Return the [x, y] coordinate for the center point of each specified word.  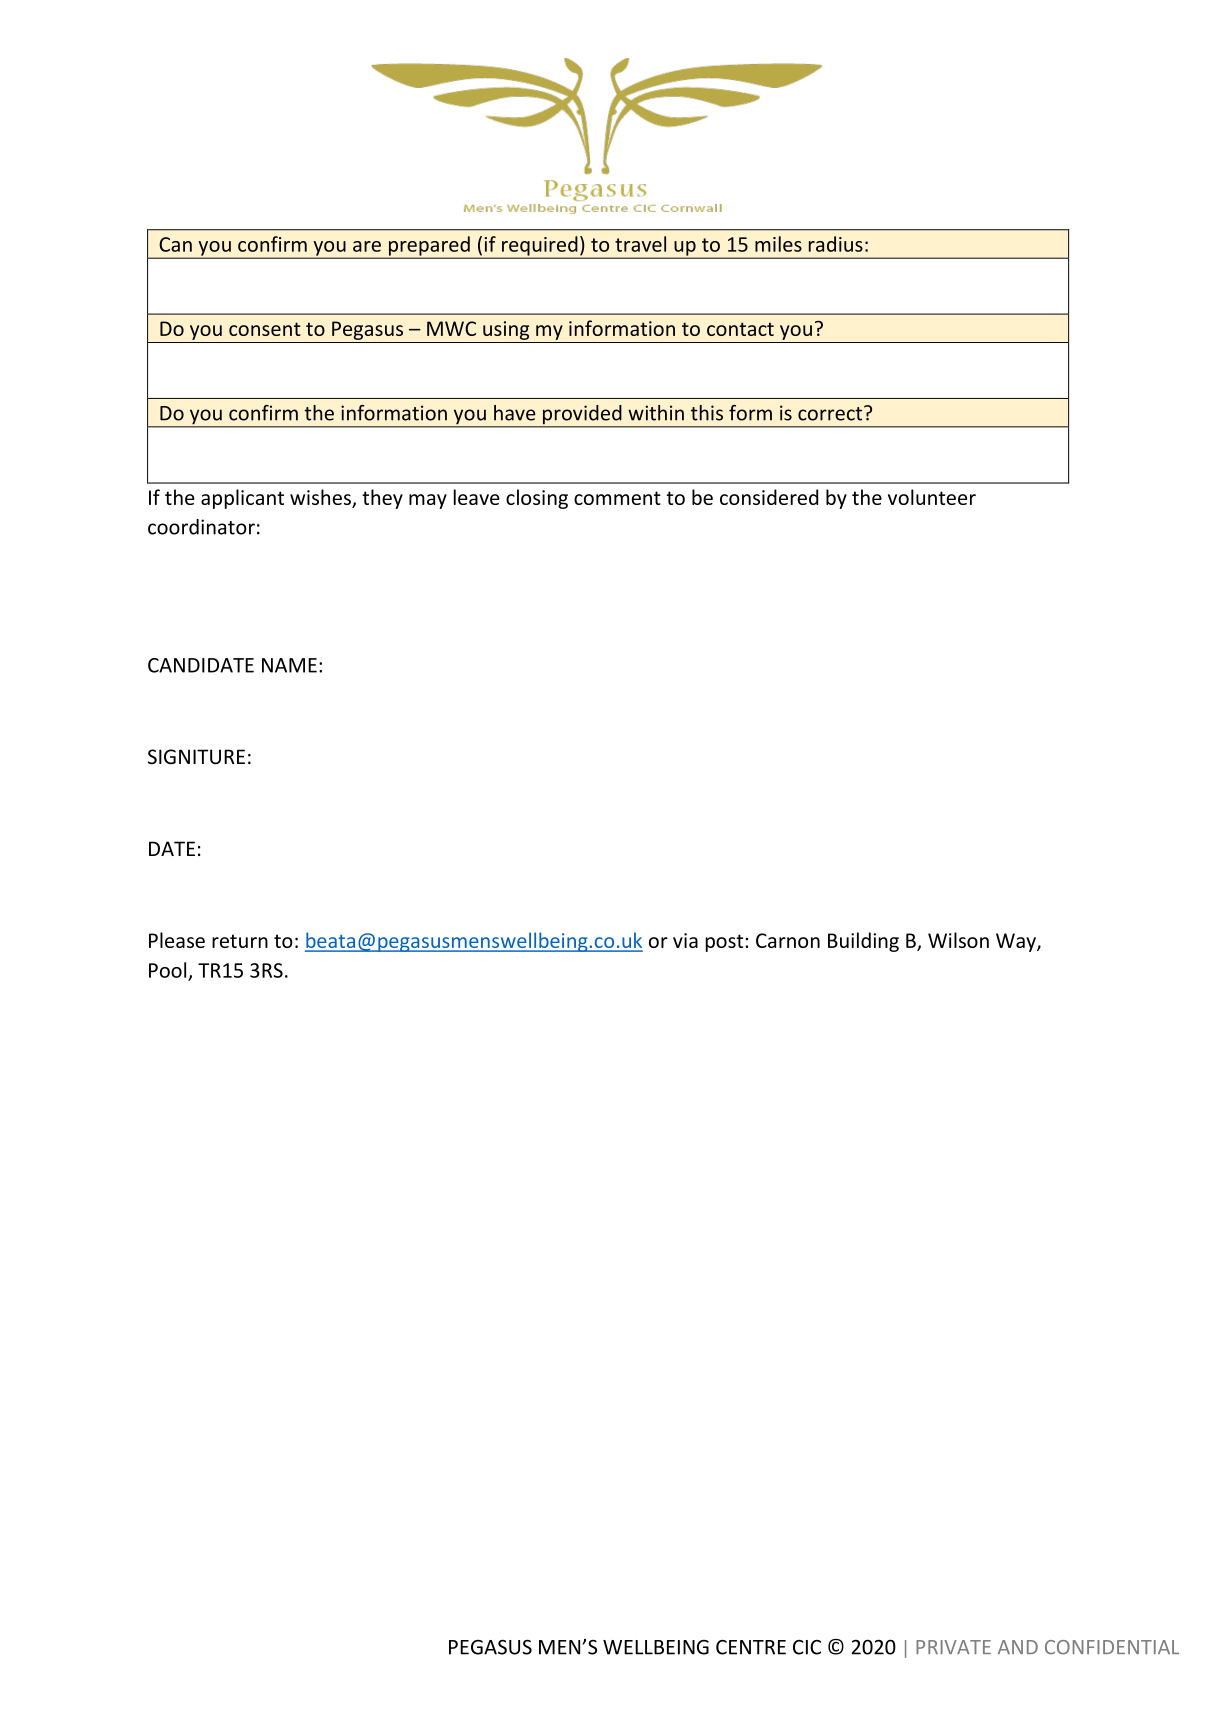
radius [836, 244]
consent [265, 329]
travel [640, 244]
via [685, 940]
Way [1017, 942]
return [240, 941]
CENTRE [751, 1647]
